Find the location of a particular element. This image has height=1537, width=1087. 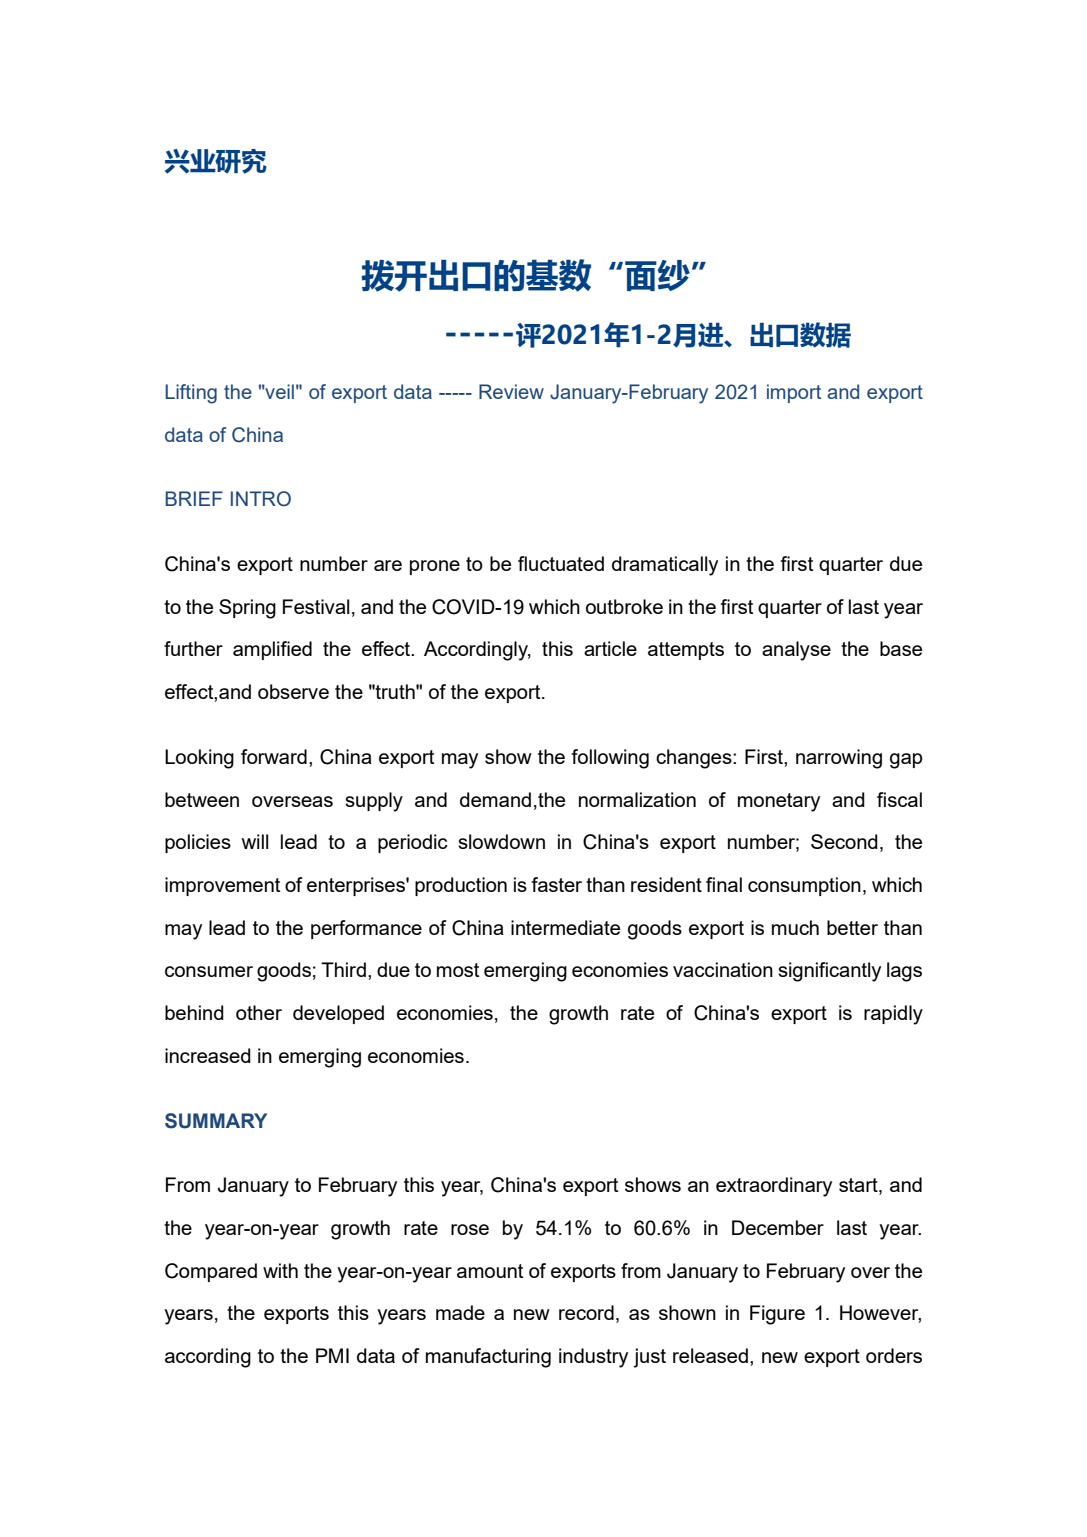

consumption is located at coordinates (804, 886).
